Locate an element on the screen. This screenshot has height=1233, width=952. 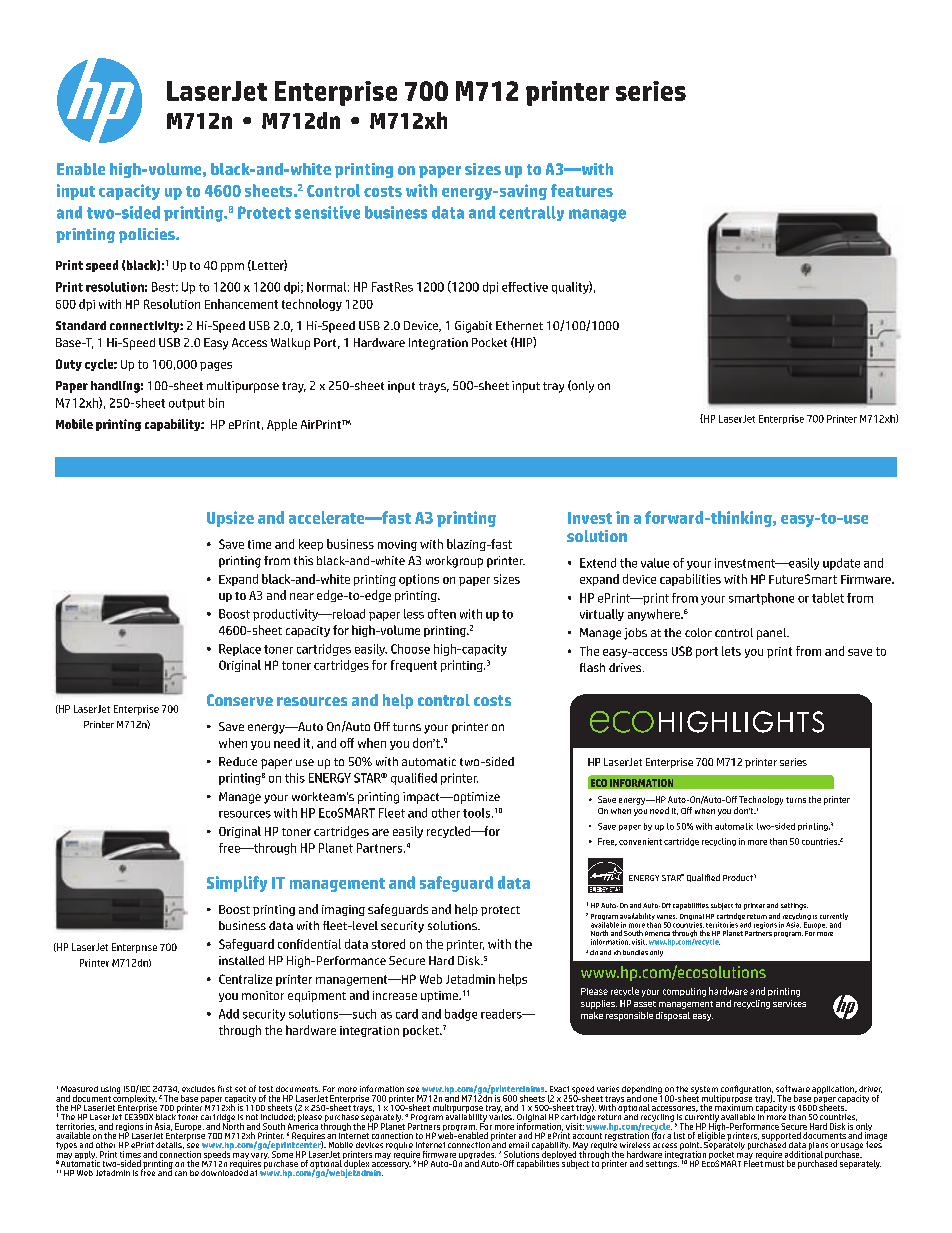
Reduce is located at coordinates (238, 761).
